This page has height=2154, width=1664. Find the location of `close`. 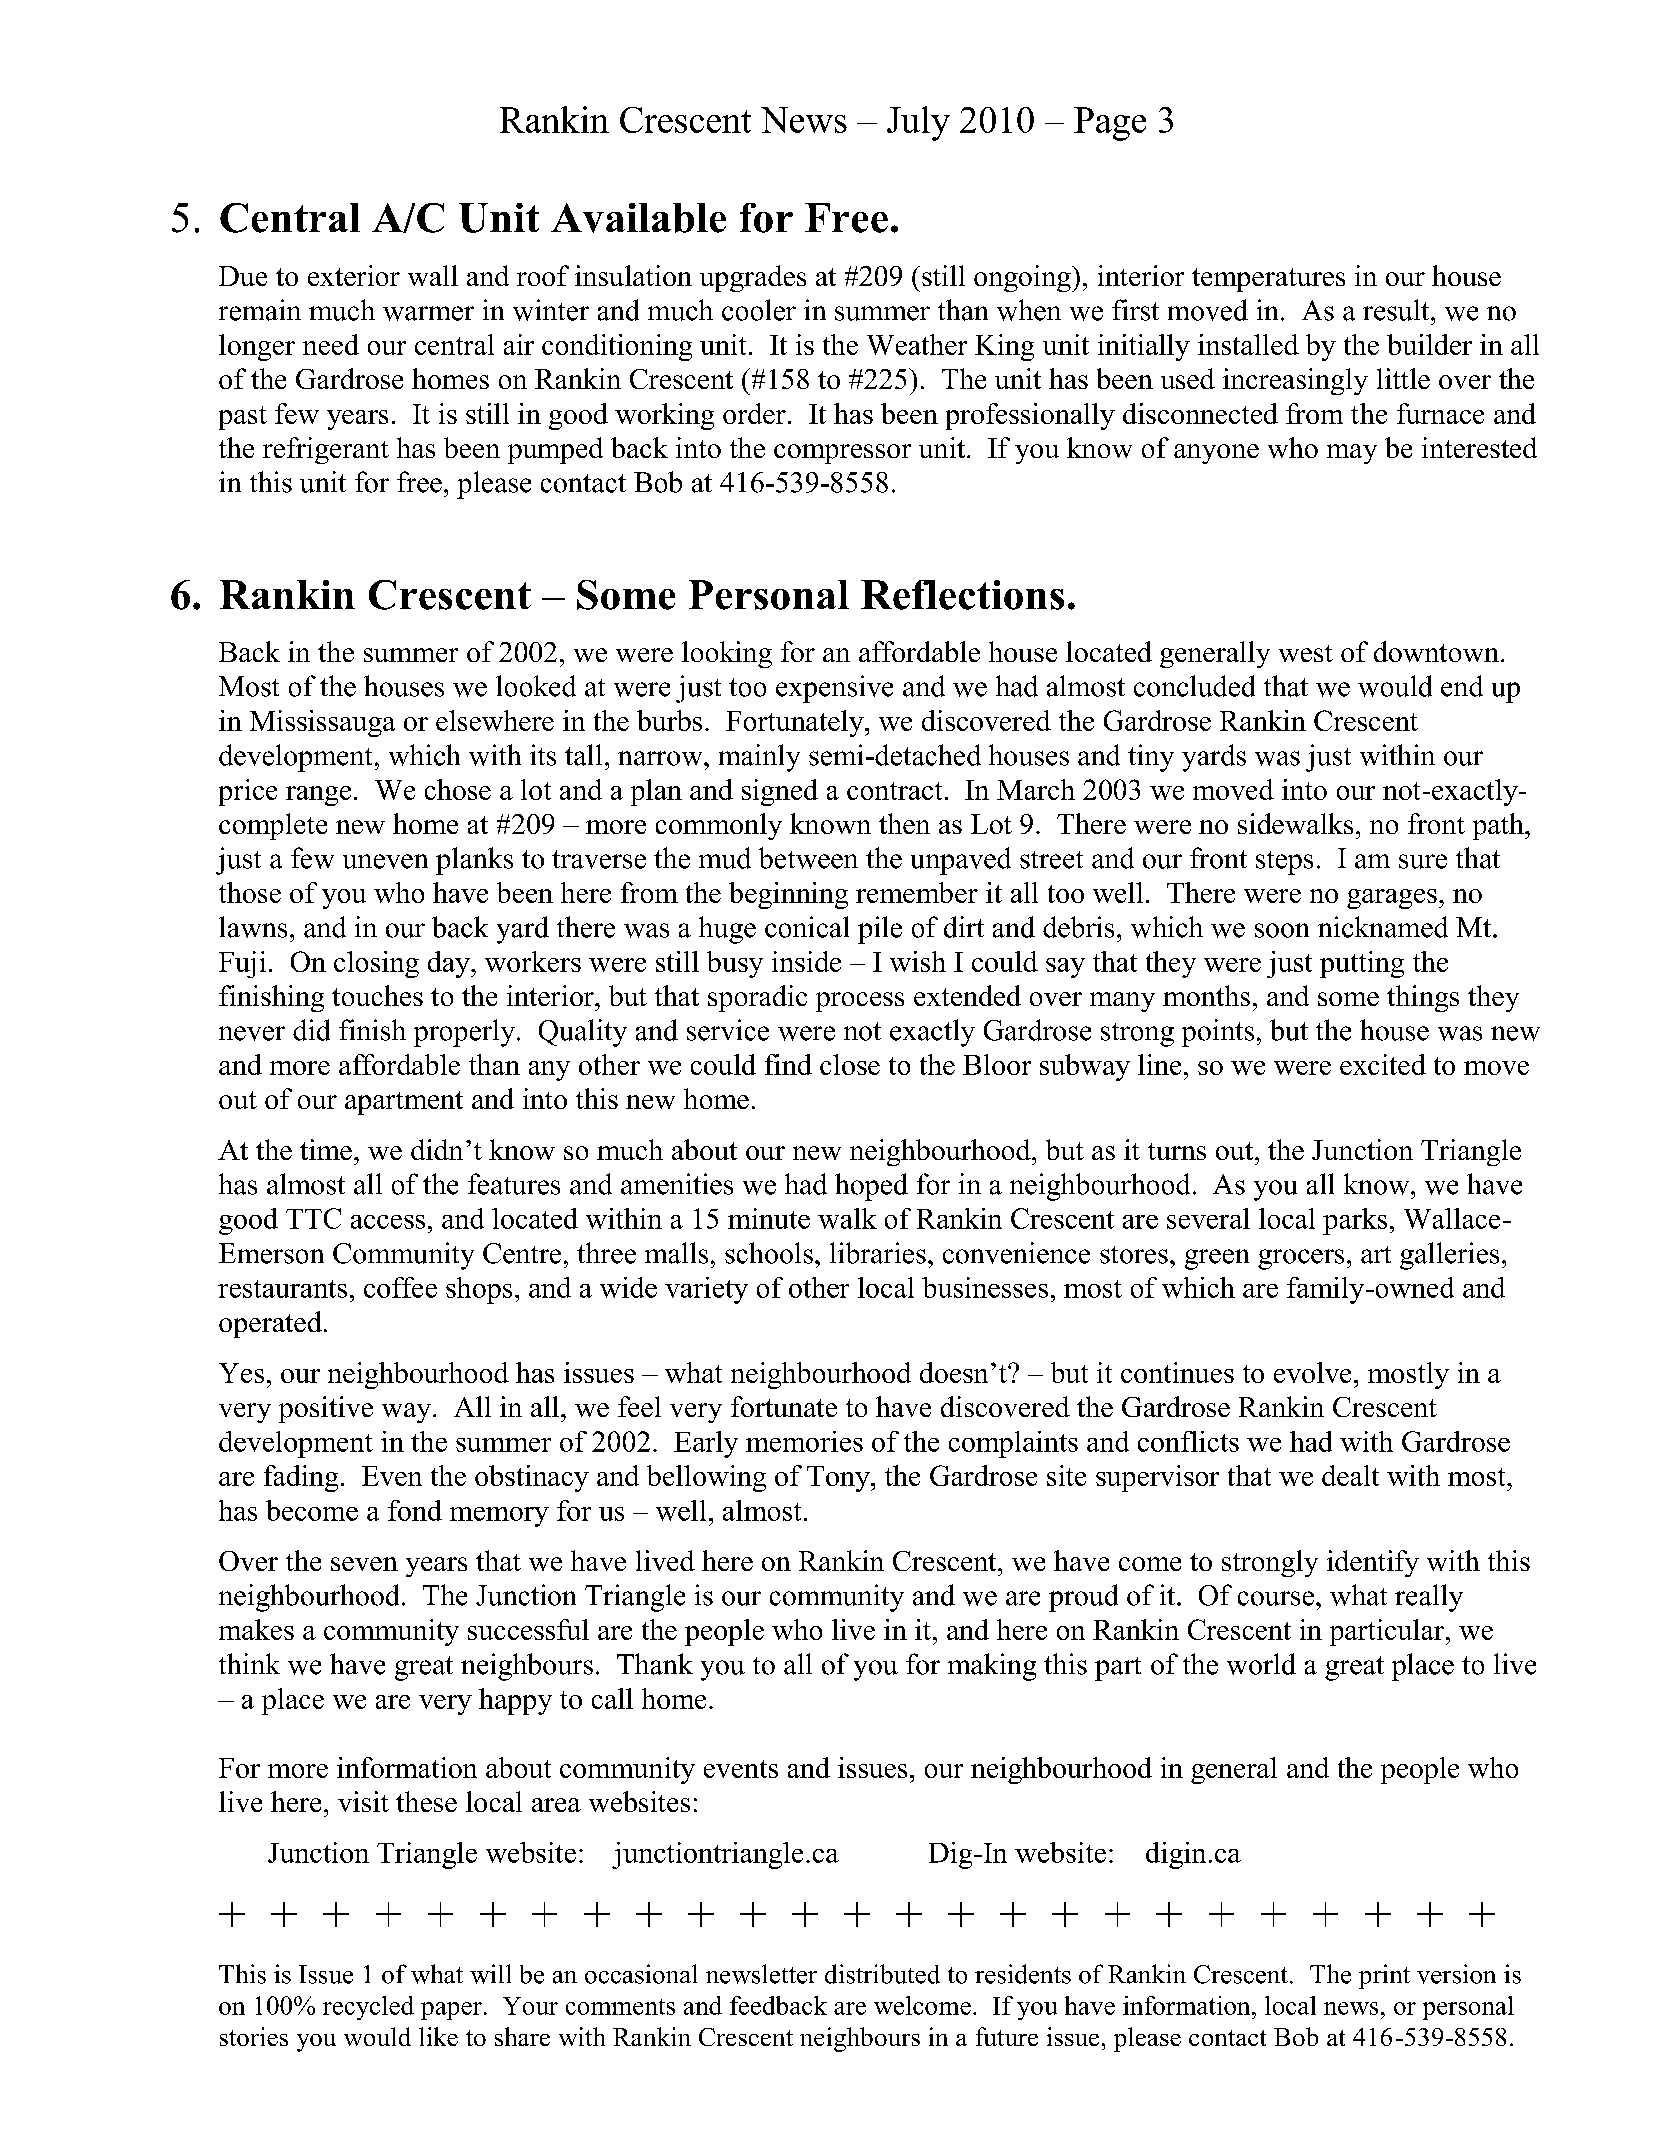

close is located at coordinates (850, 1064).
